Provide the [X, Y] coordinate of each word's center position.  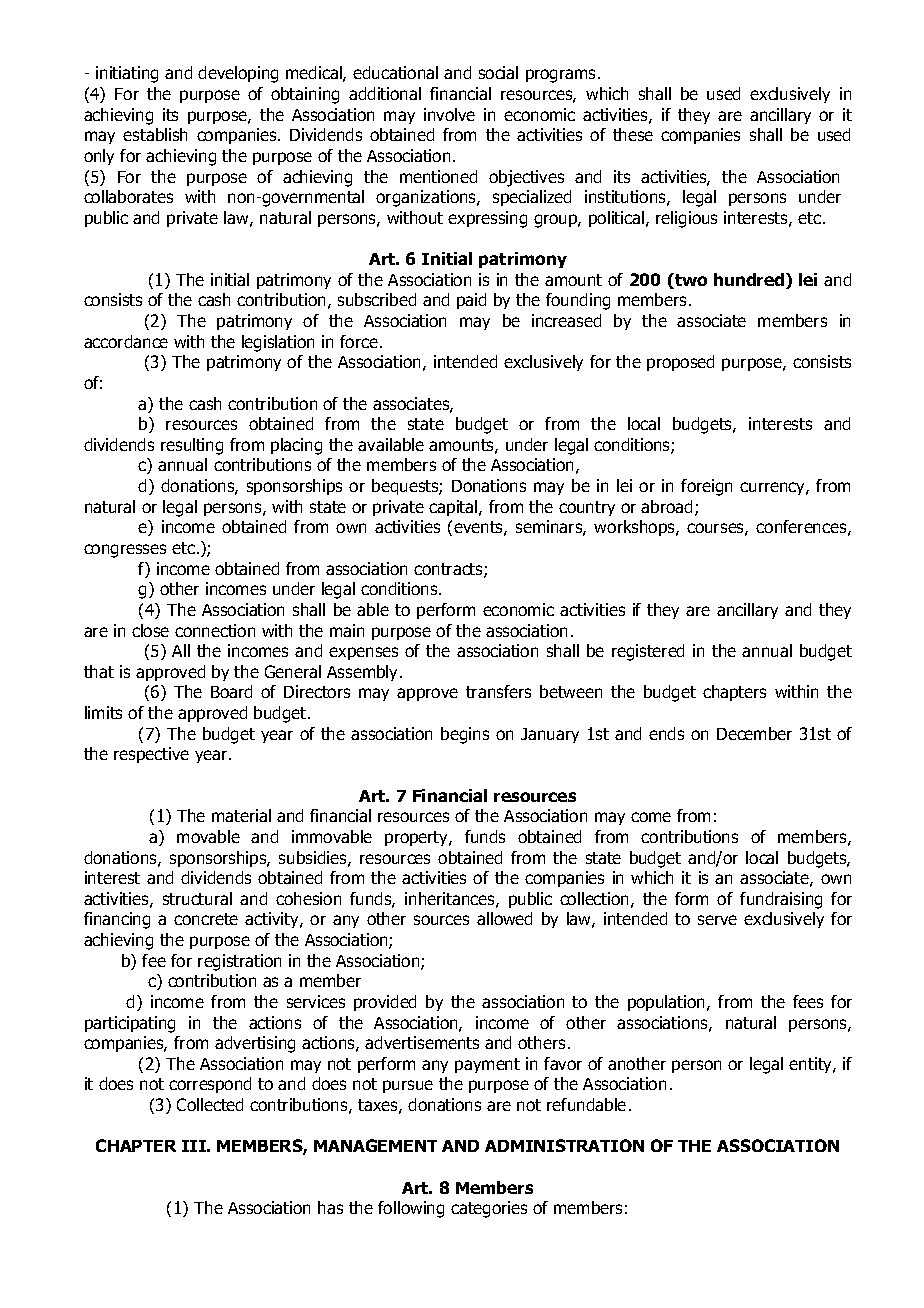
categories [489, 1209]
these [633, 134]
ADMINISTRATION [564, 1145]
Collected [210, 1104]
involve [449, 114]
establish [155, 134]
